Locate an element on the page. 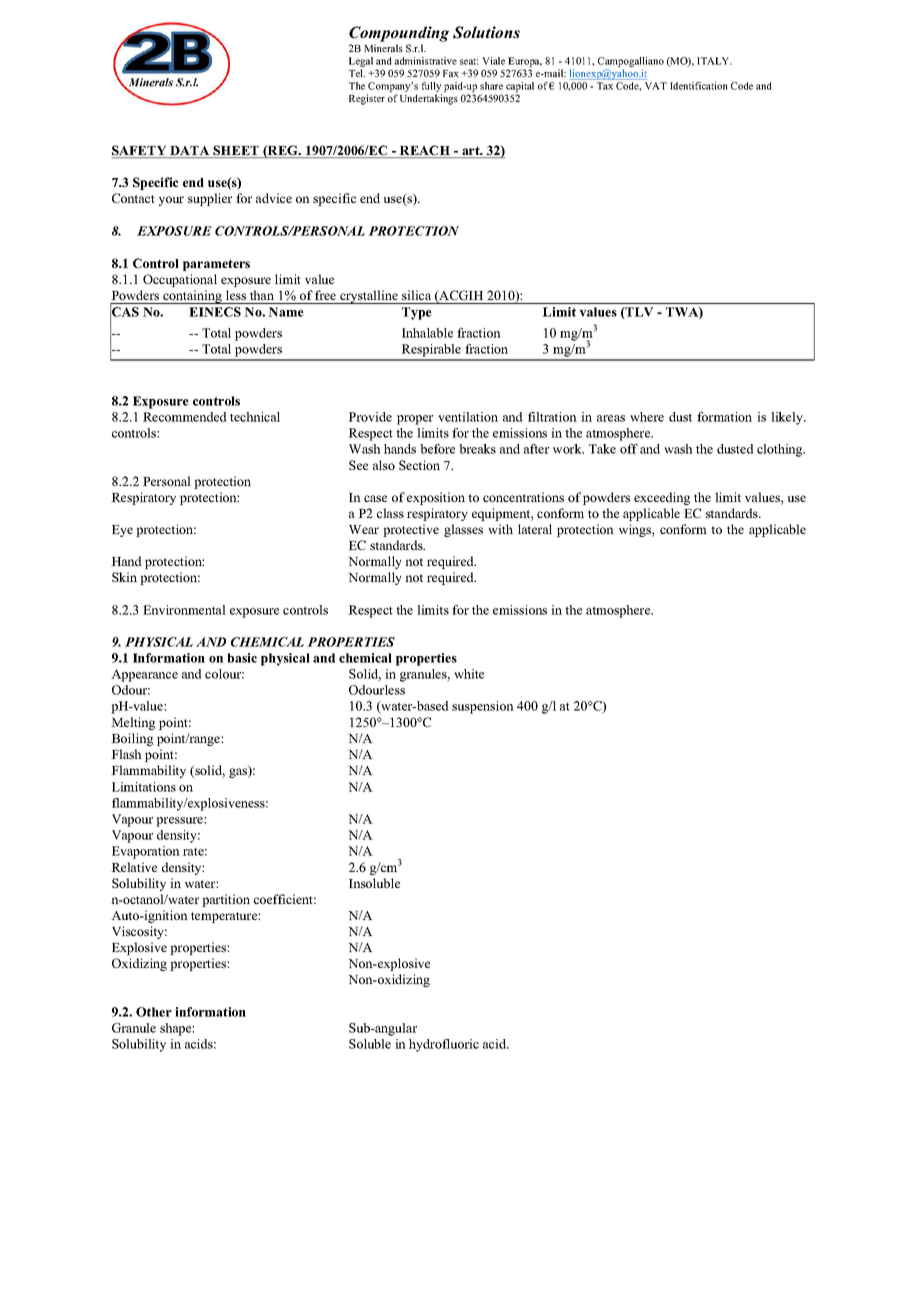  suspension is located at coordinates (483, 707).
